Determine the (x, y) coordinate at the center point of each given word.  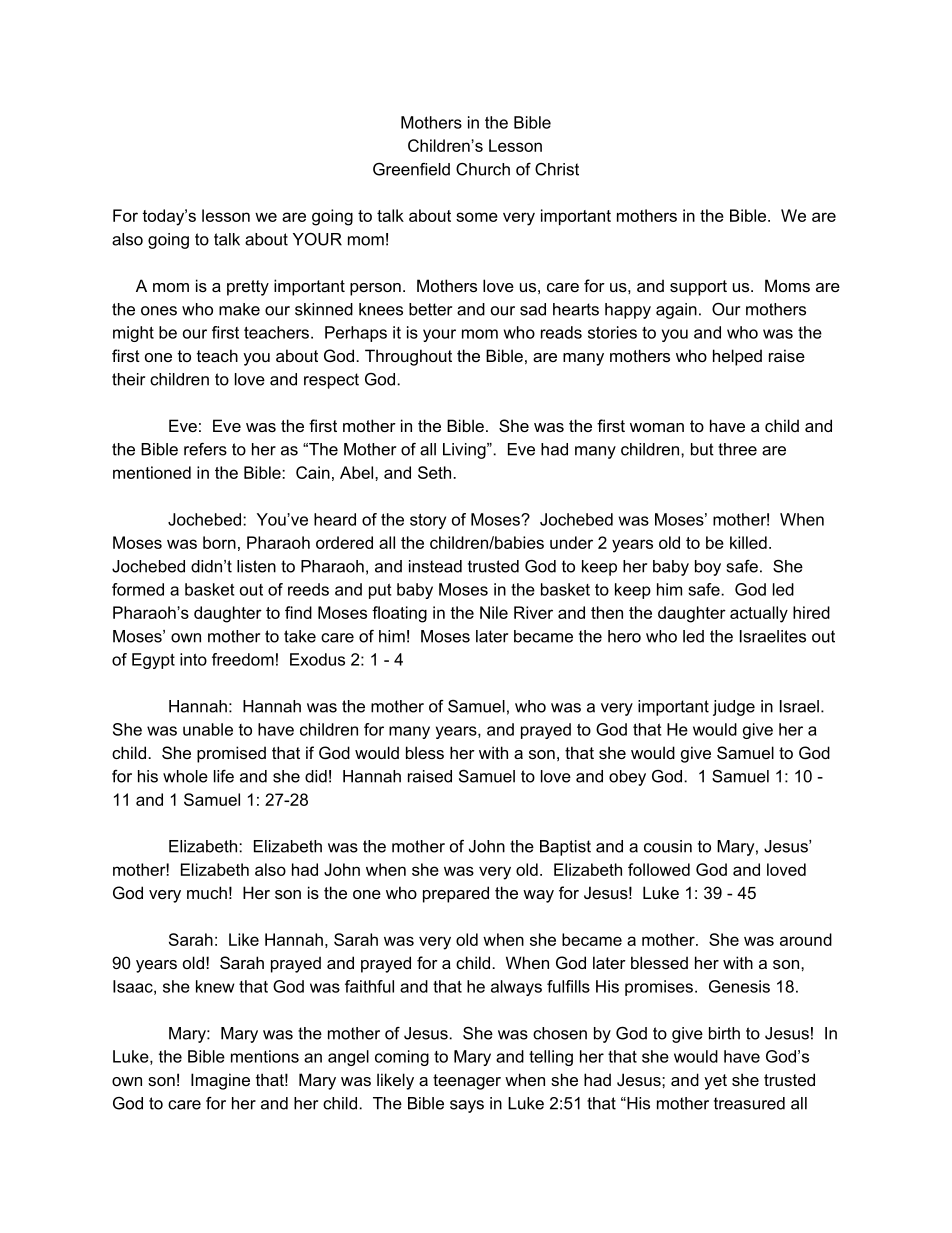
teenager (467, 1082)
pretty (248, 288)
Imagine (220, 1081)
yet (715, 1082)
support (698, 288)
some (477, 217)
